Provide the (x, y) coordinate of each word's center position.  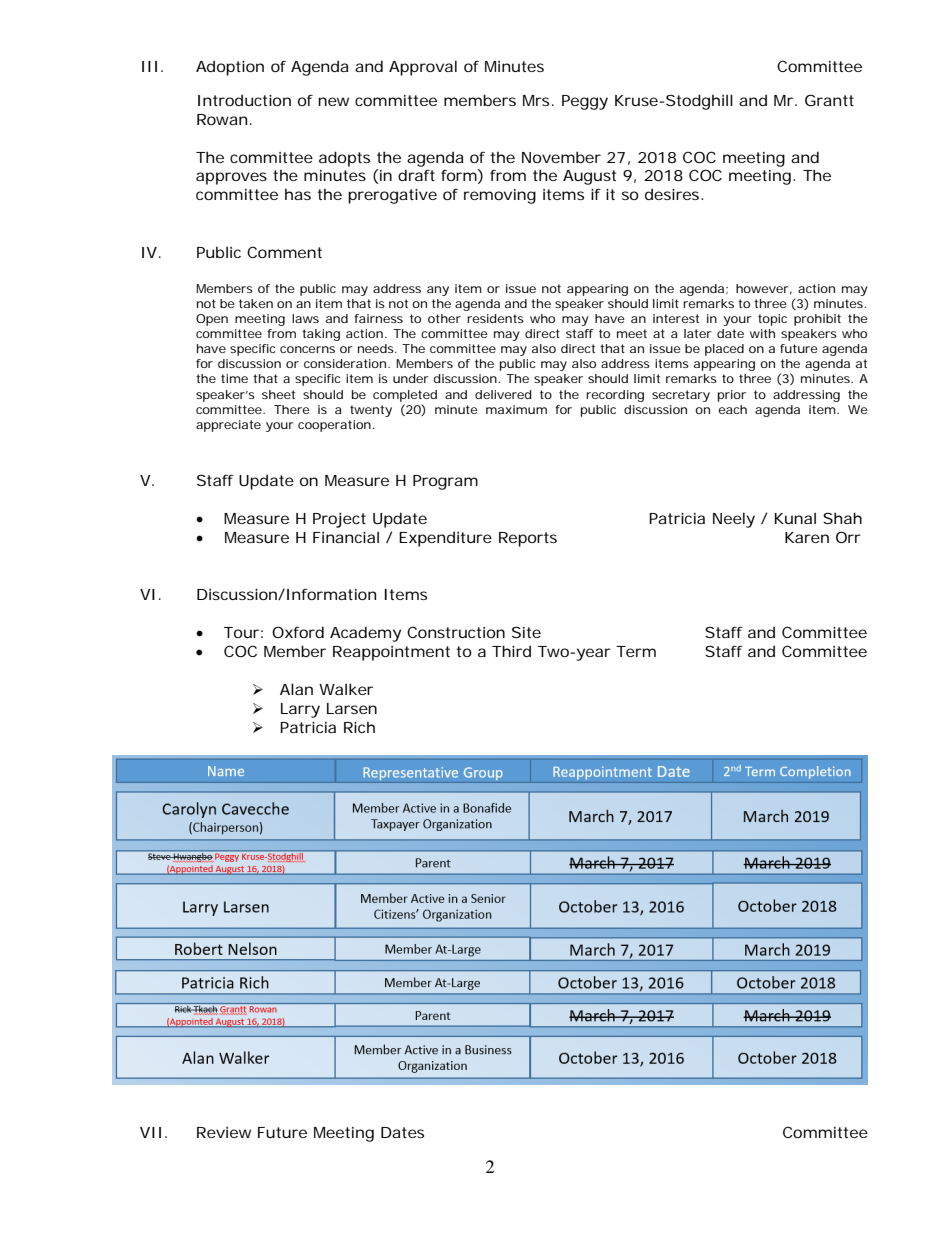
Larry (300, 710)
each (732, 409)
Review (224, 1132)
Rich (359, 727)
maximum (516, 409)
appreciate (228, 426)
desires (673, 194)
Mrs (536, 100)
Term (636, 651)
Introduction (244, 100)
